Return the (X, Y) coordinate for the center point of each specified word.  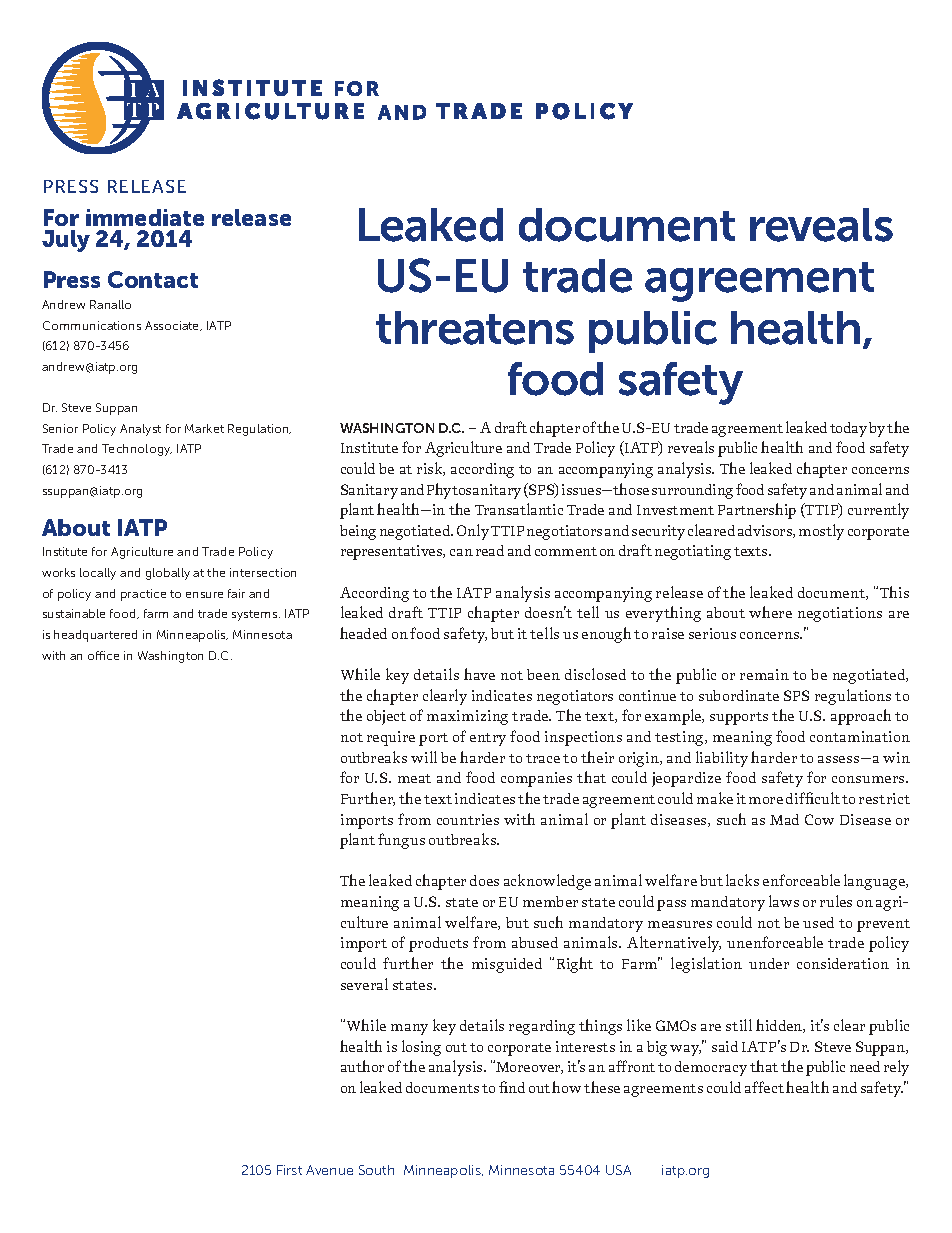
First (289, 1170)
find (512, 1087)
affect (764, 1087)
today (848, 429)
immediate (145, 217)
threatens (475, 328)
